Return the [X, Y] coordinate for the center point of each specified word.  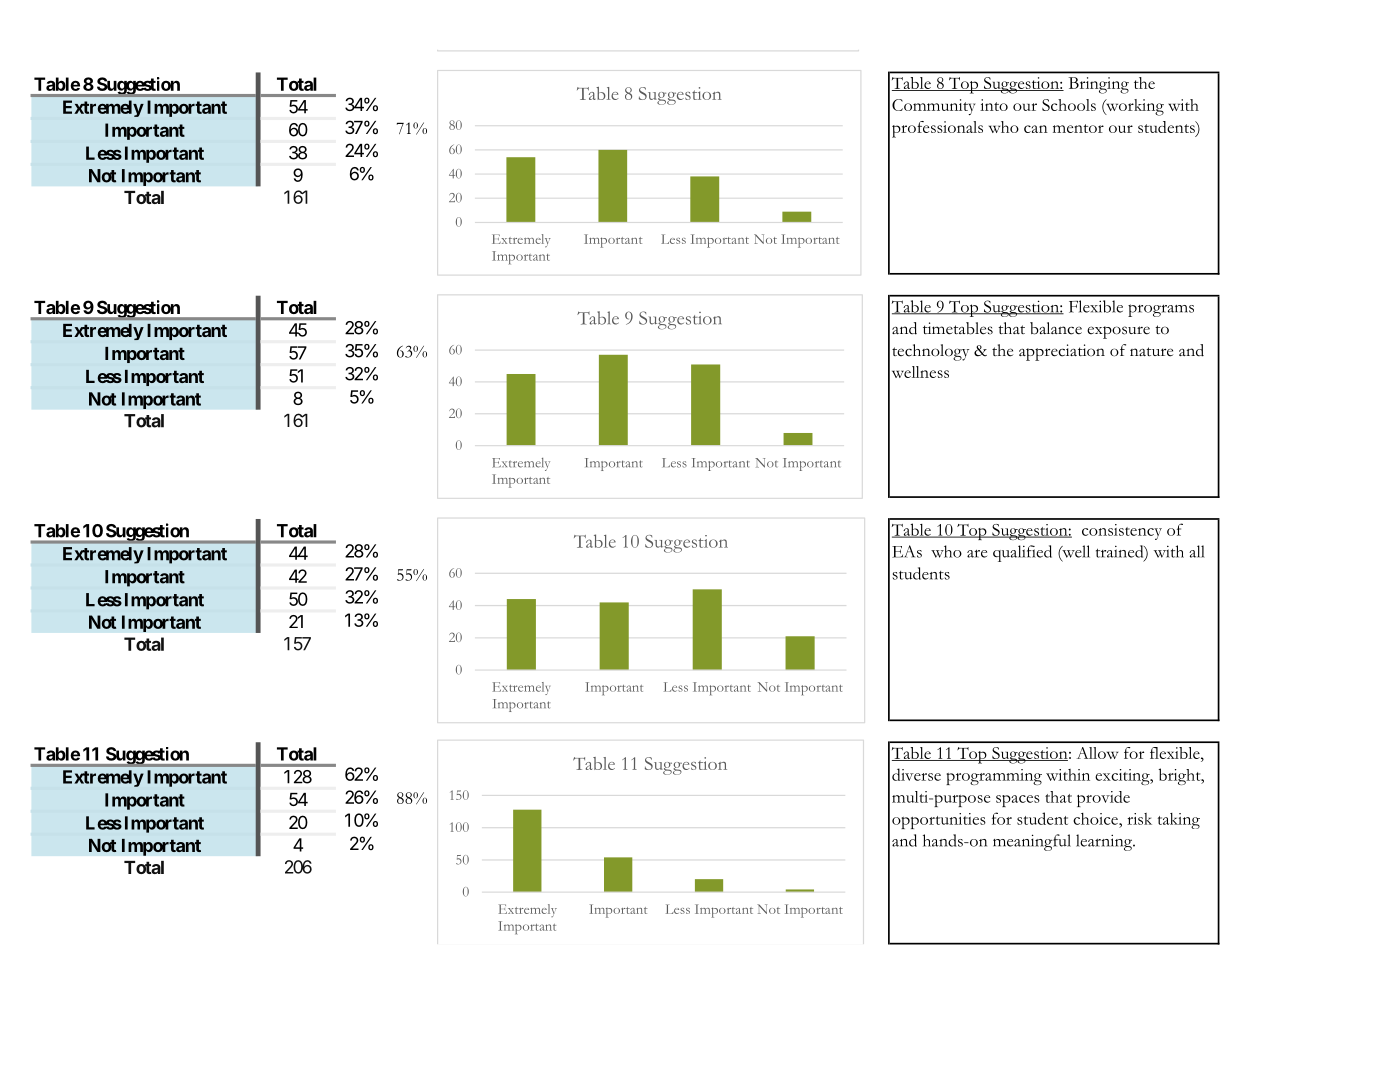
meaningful [1032, 842]
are [977, 554]
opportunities [939, 821]
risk [1139, 819]
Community [933, 107]
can [1036, 129]
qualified [1022, 553]
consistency [1122, 532]
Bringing [1099, 85]
